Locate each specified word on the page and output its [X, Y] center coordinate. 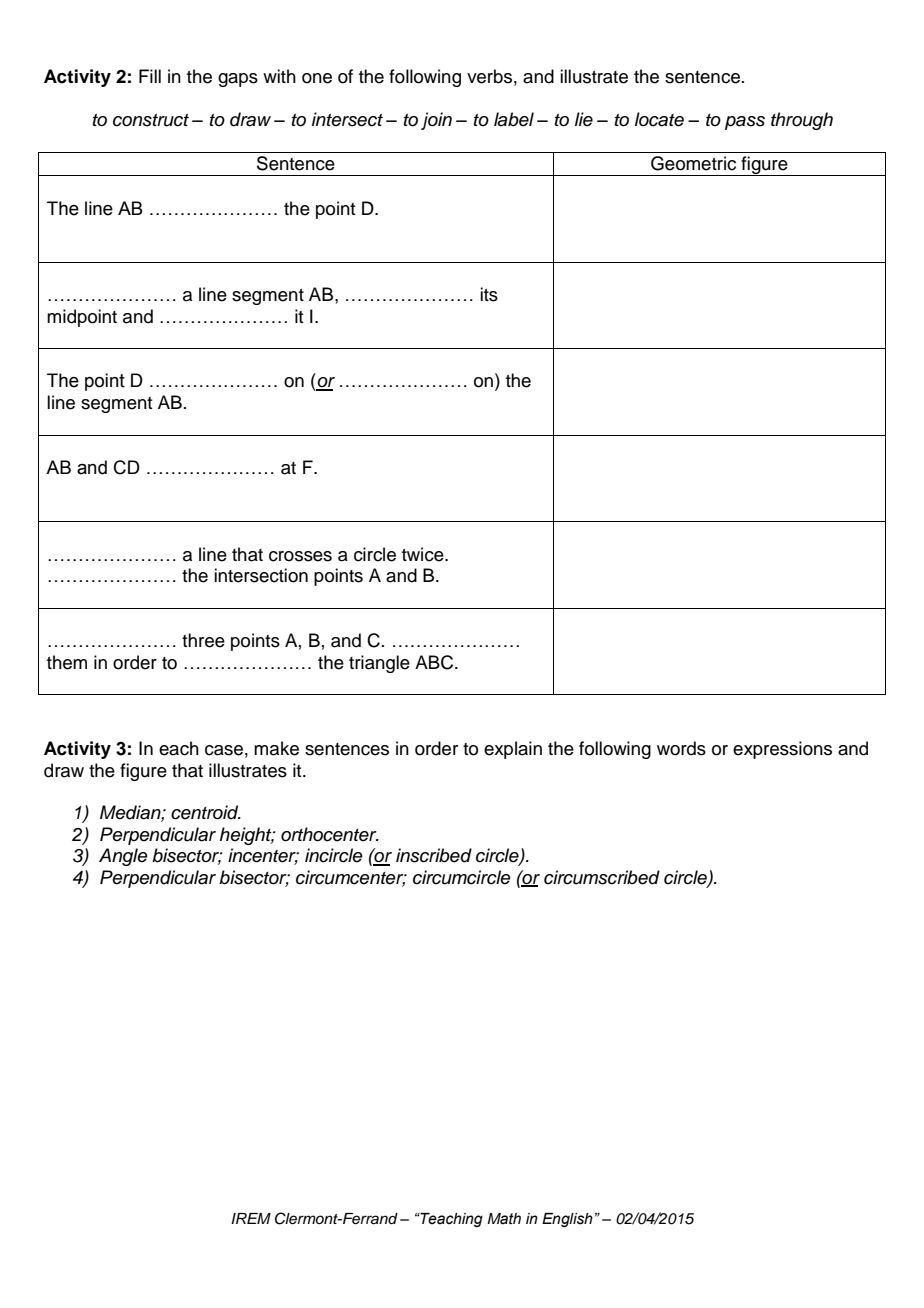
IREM [251, 1218]
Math [504, 1219]
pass [745, 123]
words [681, 748]
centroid [206, 812]
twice [424, 554]
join [436, 121]
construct [151, 120]
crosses [300, 556]
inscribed [434, 855]
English [567, 1220]
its [489, 294]
